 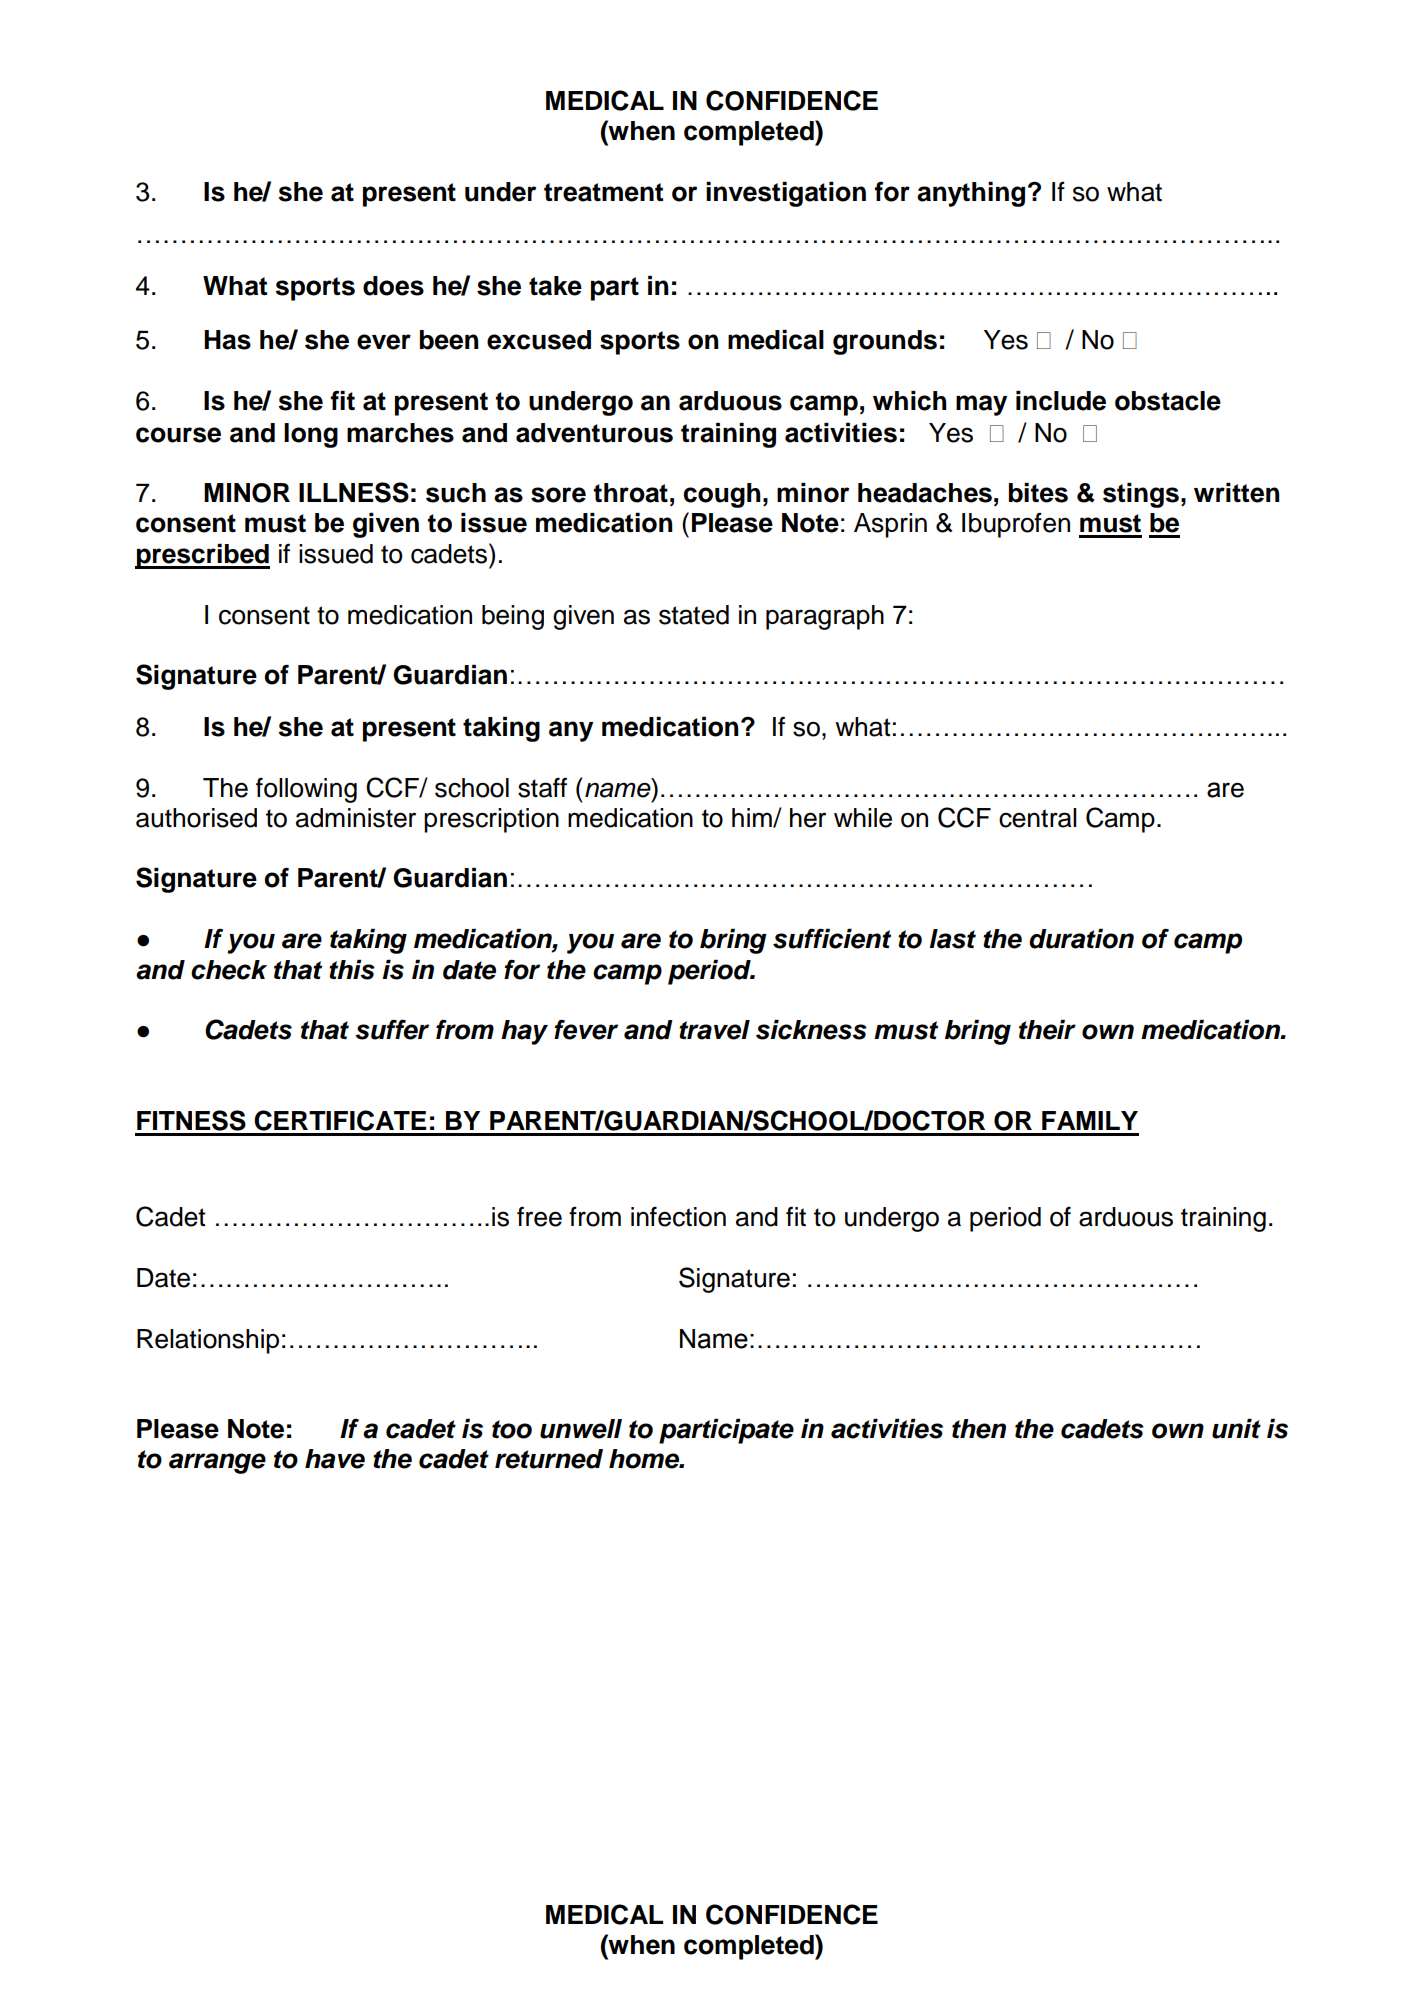 I want to click on Ibuprofen, so click(x=1016, y=525).
